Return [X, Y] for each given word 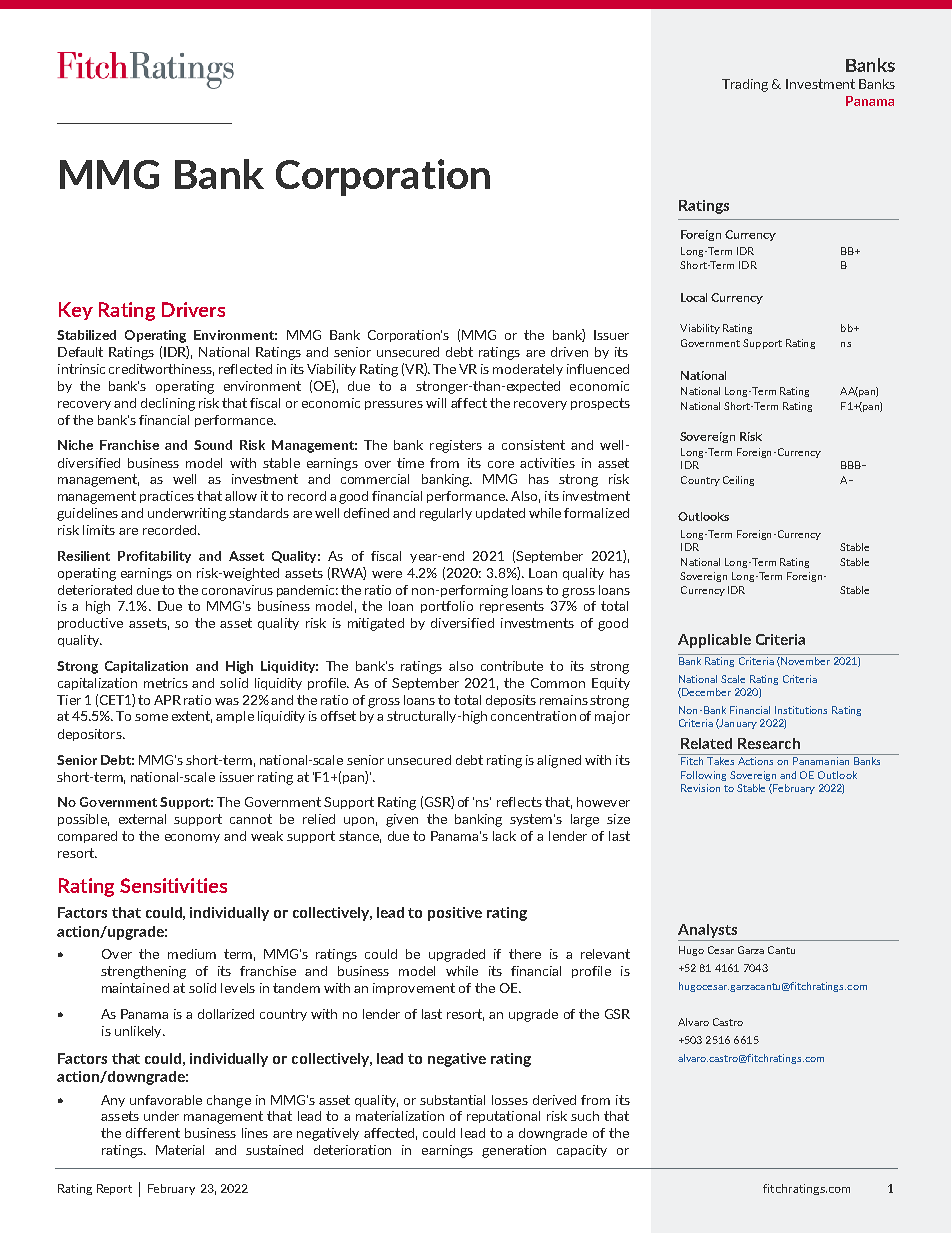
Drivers [193, 309]
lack [504, 836]
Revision [700, 788]
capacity [582, 1151]
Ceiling [738, 481]
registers [456, 446]
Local [694, 297]
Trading [745, 85]
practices [167, 497]
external [142, 819]
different [153, 1133]
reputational [503, 1117]
